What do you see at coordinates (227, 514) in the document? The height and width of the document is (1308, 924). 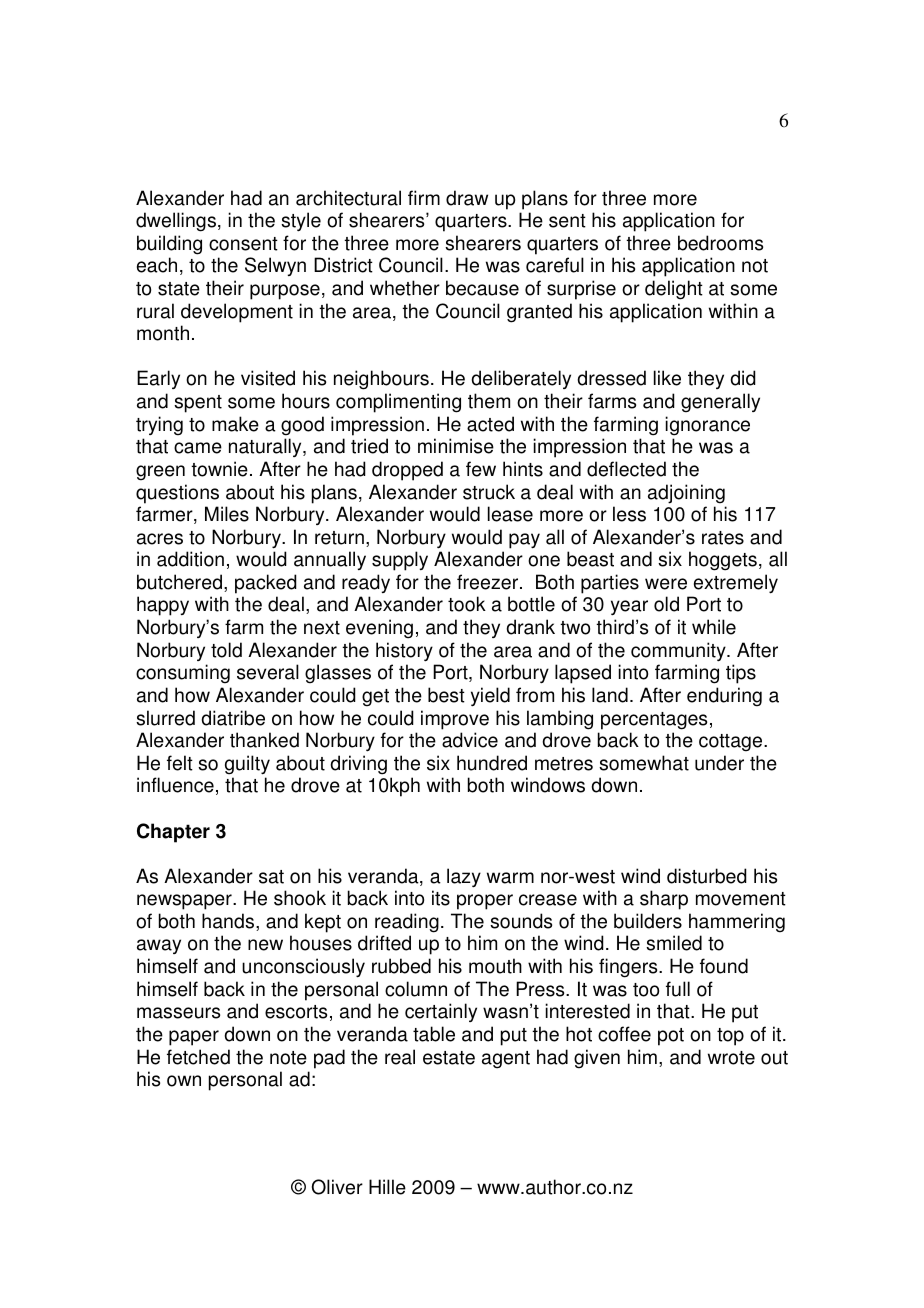 I see `Miles` at bounding box center [227, 514].
